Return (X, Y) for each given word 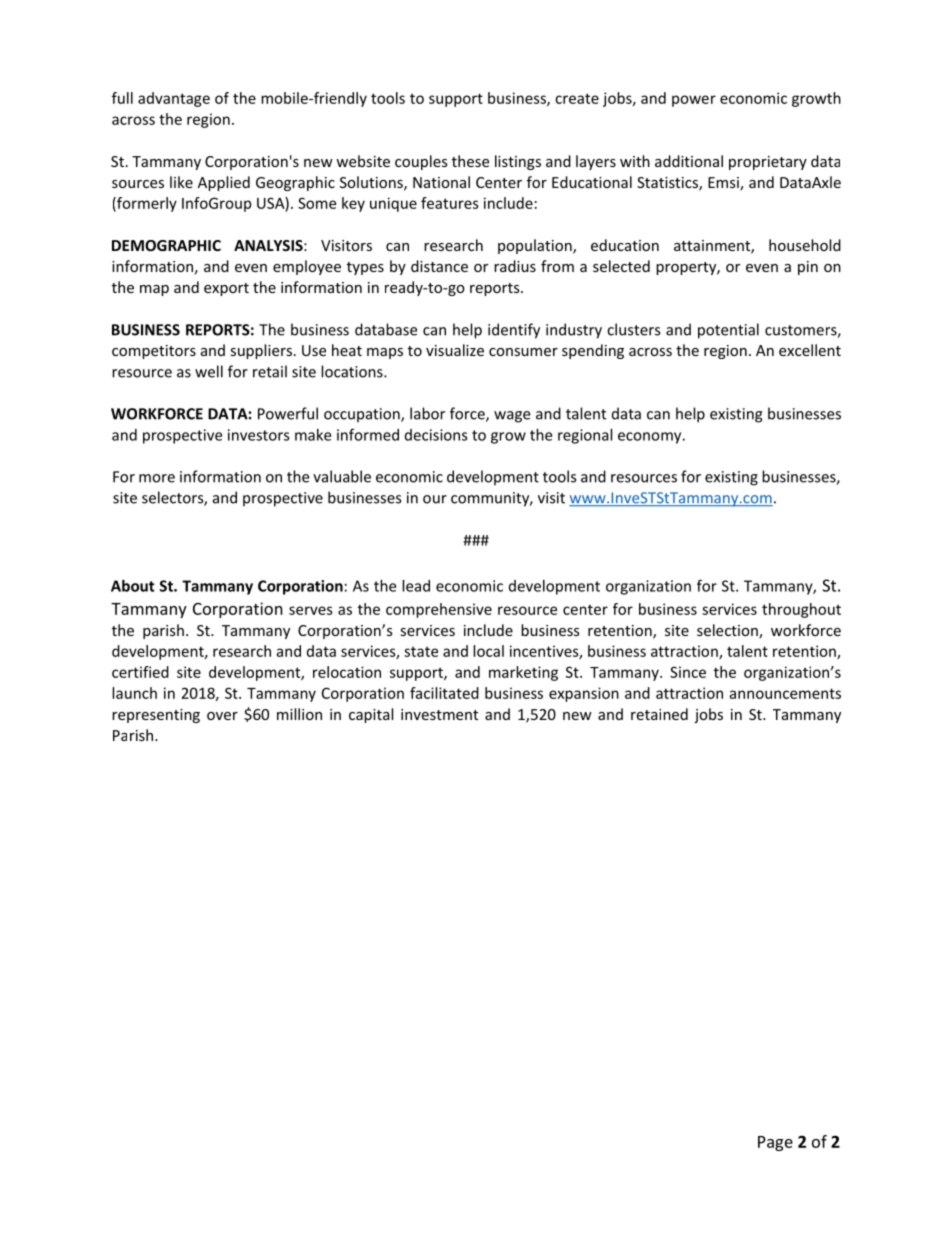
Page (775, 1143)
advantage (174, 99)
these (470, 161)
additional (689, 161)
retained (659, 714)
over (222, 716)
